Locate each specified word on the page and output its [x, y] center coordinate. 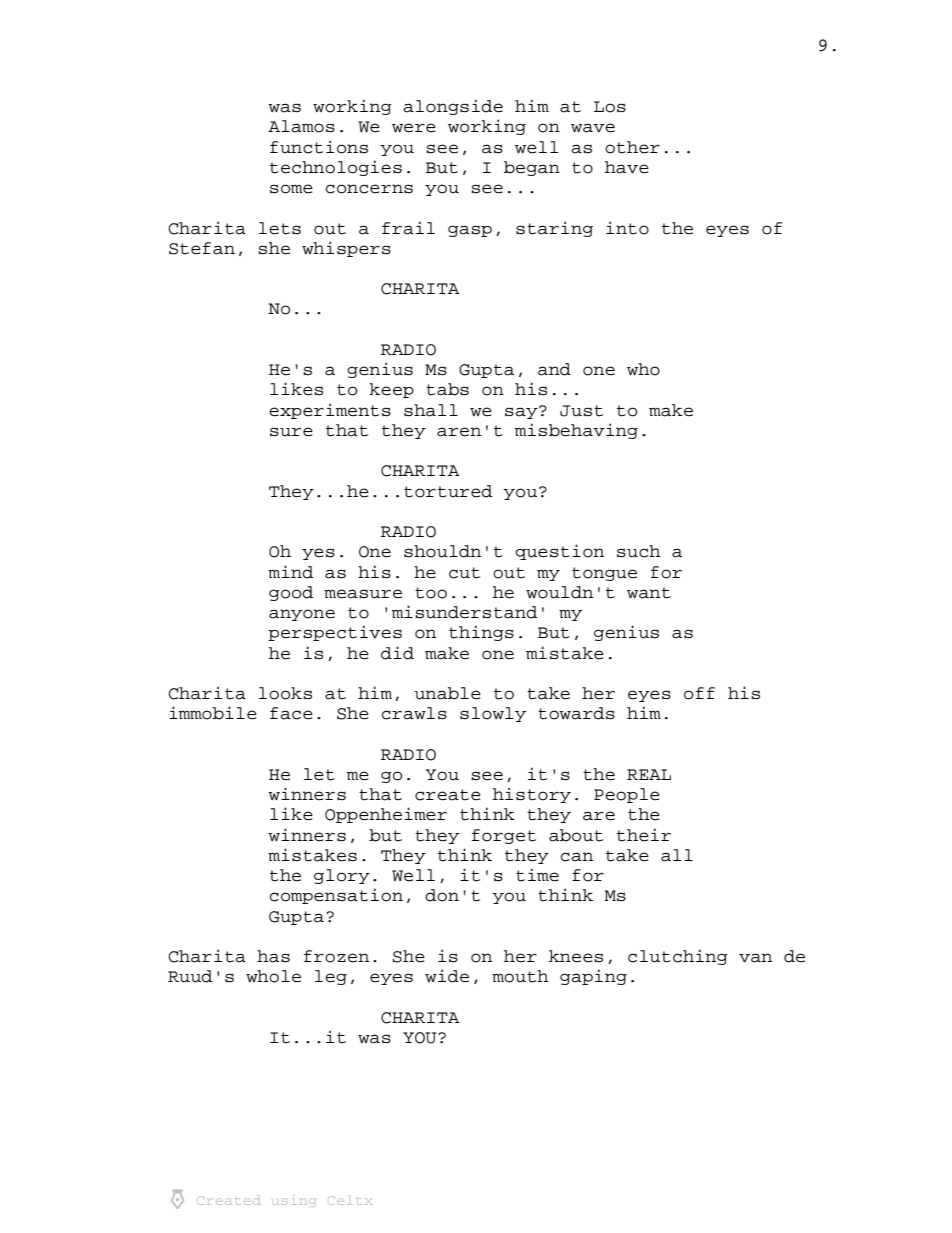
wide [447, 976]
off [699, 693]
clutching [678, 957]
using [294, 1202]
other [632, 147]
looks [285, 693]
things [481, 633]
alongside [453, 107]
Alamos [301, 126]
